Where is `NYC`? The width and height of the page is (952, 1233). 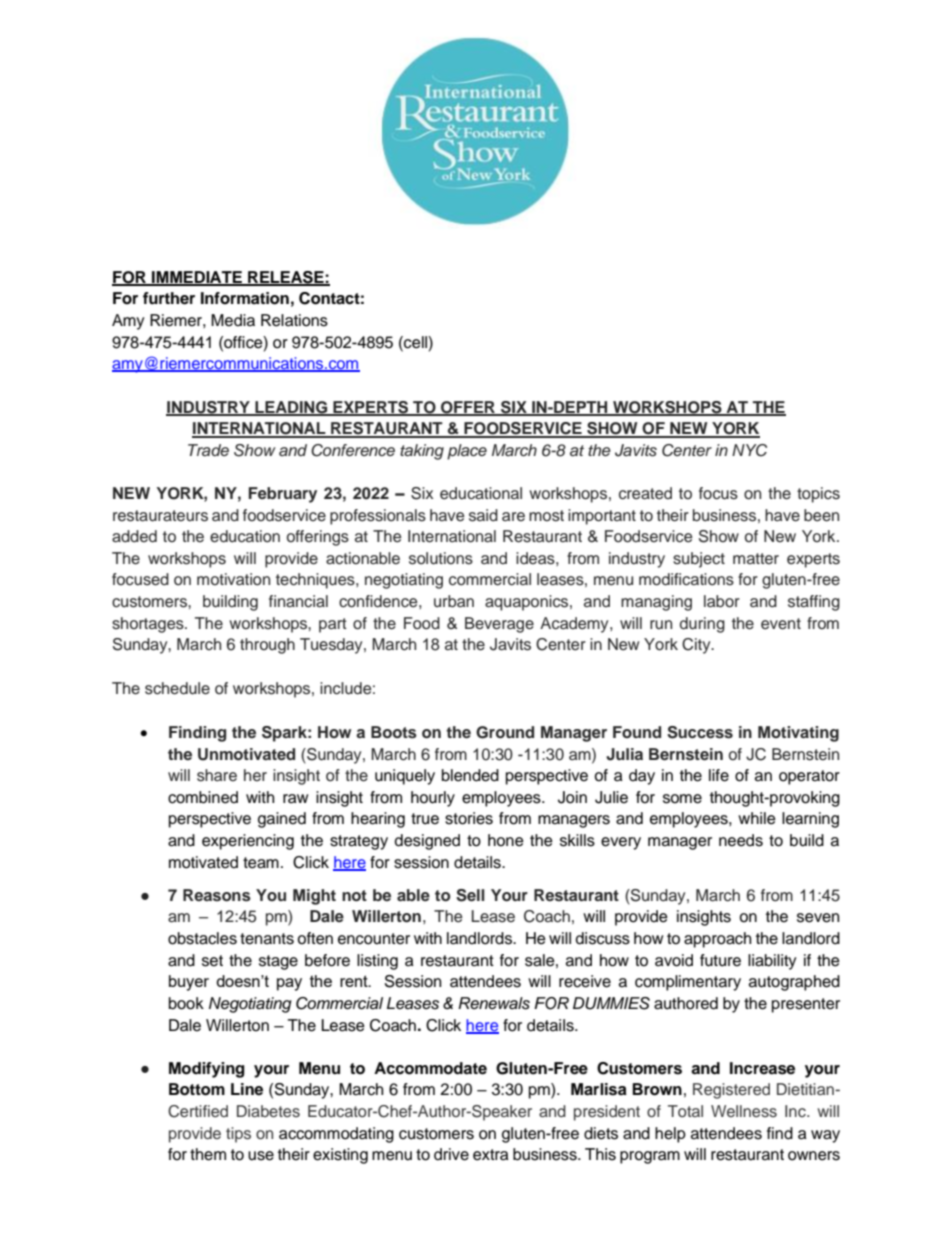
NYC is located at coordinates (749, 450).
